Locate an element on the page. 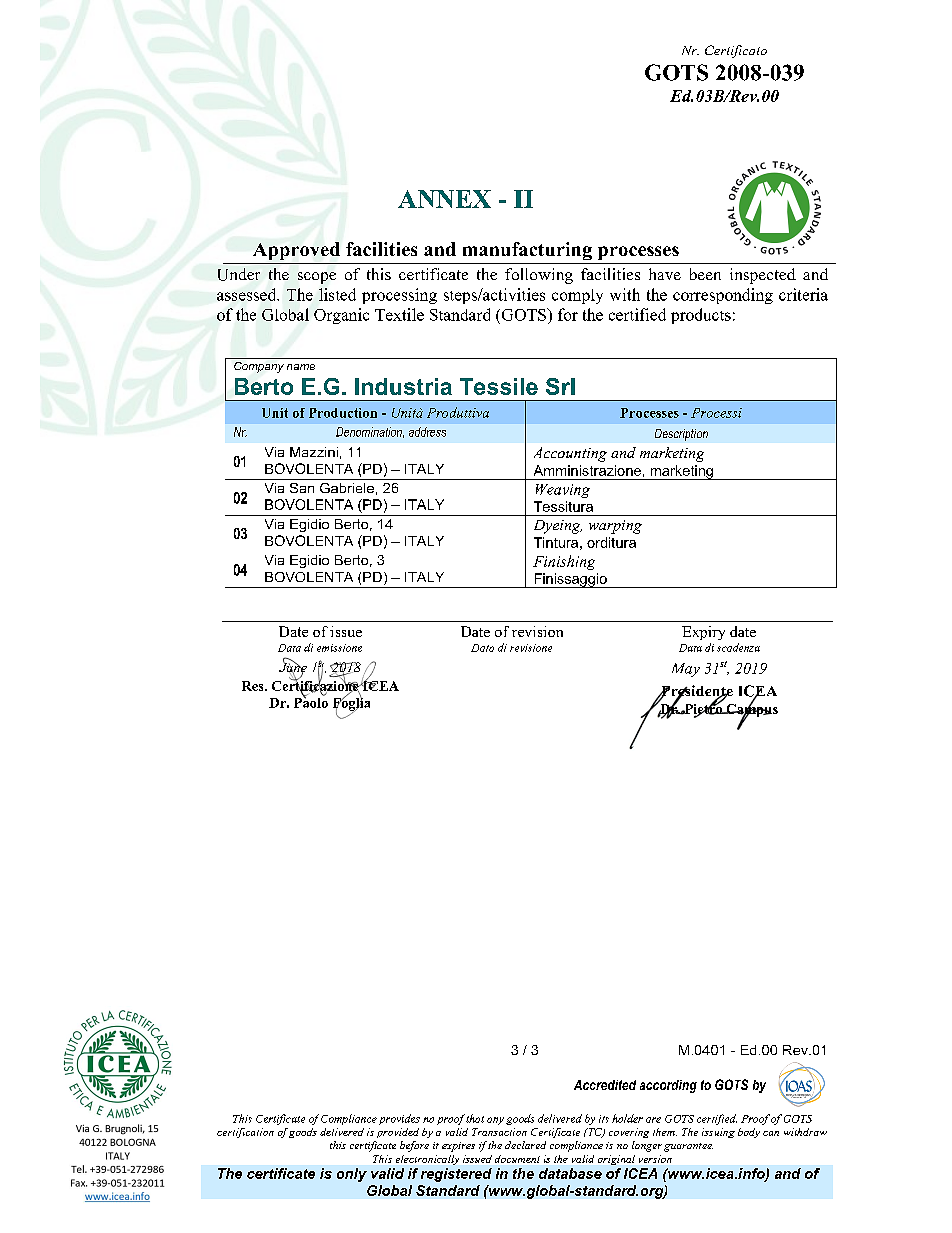 This document has height=1233, width=952. manufacturing is located at coordinates (527, 251).
